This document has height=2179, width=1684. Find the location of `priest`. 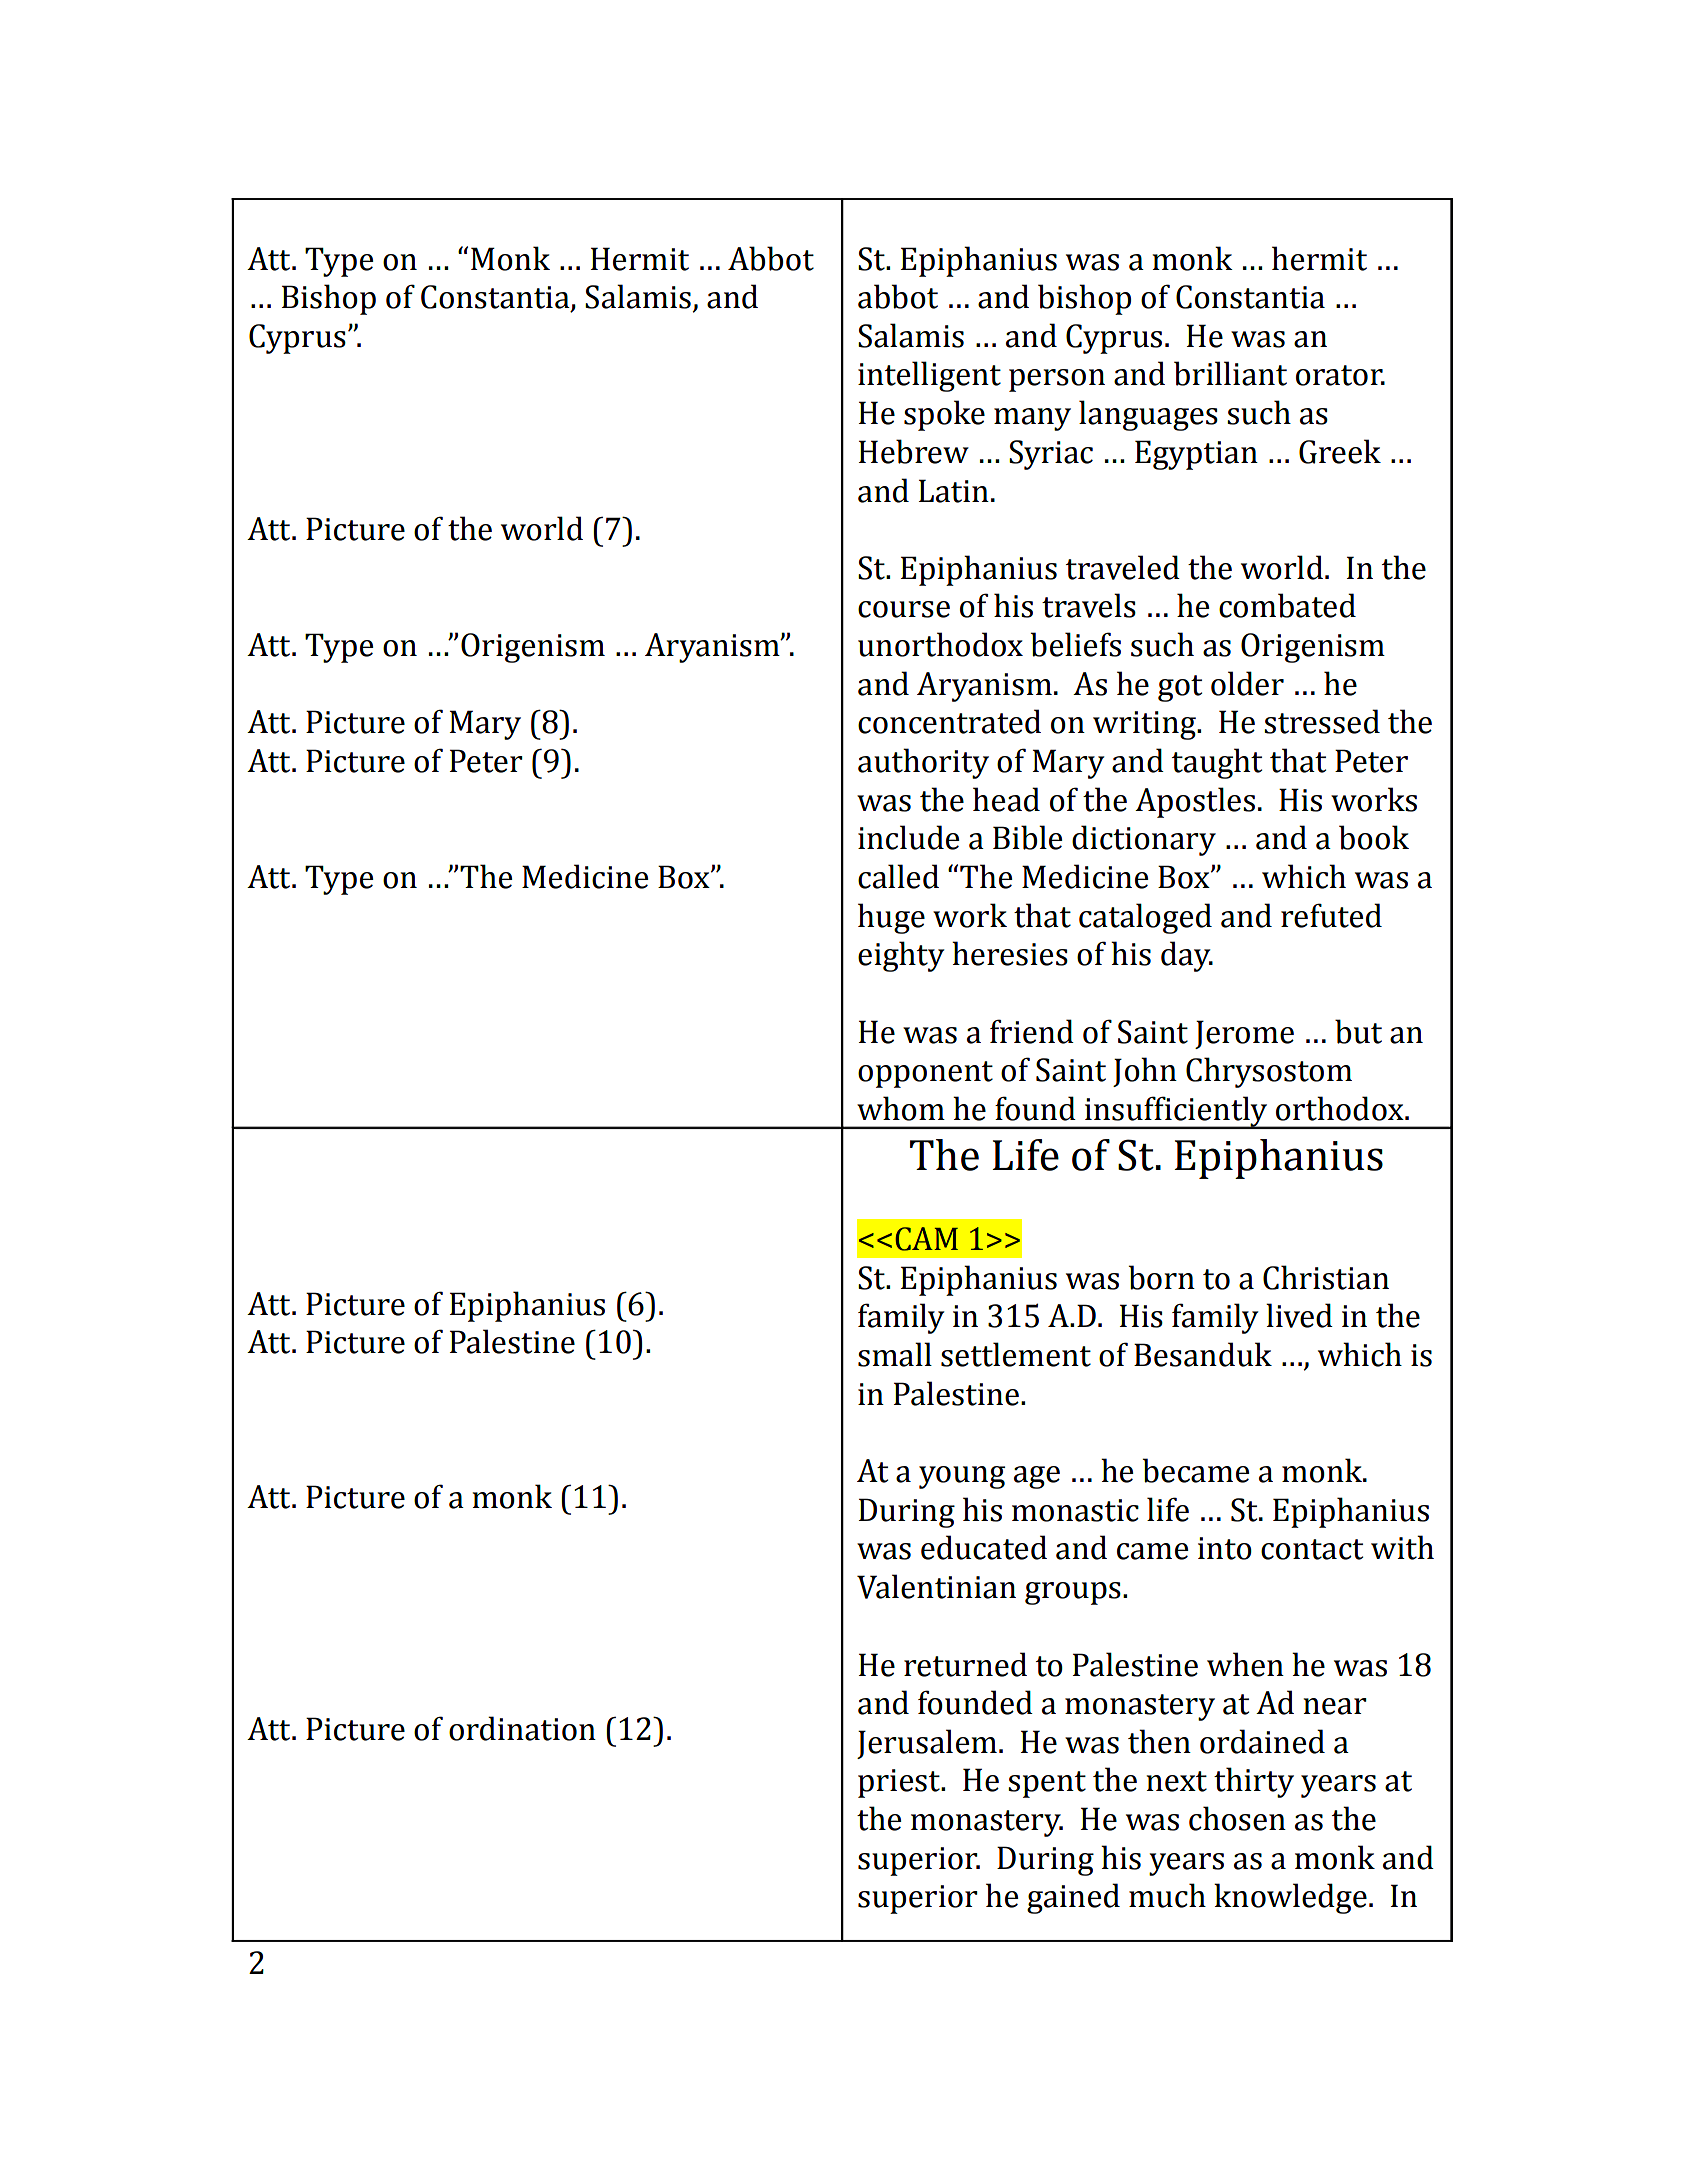

priest is located at coordinates (900, 1783).
